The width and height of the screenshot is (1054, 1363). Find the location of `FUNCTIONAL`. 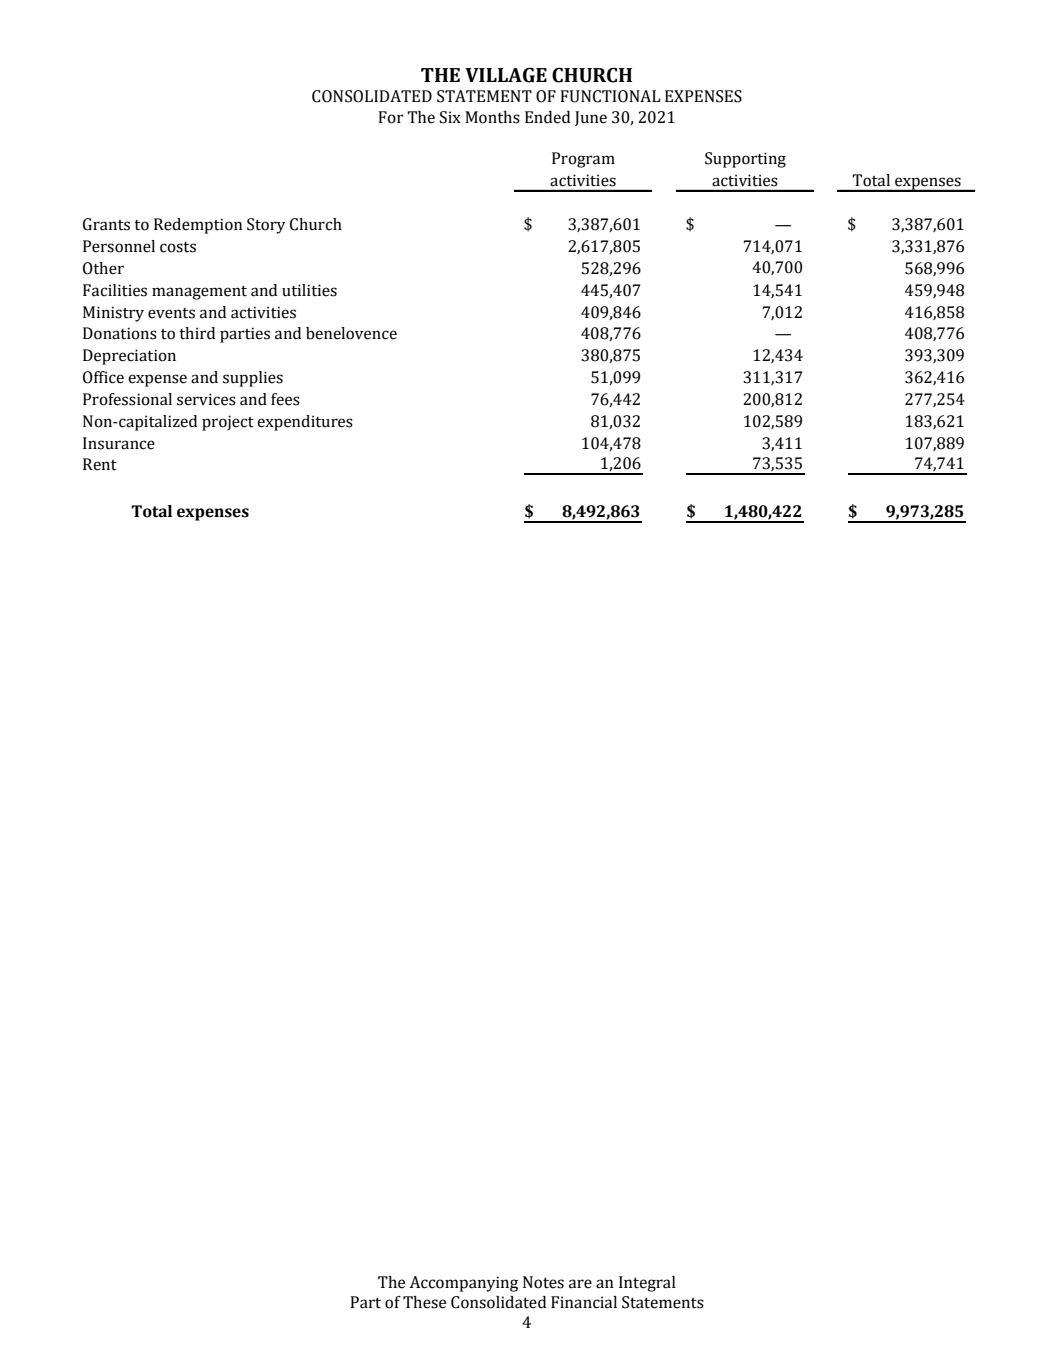

FUNCTIONAL is located at coordinates (610, 96).
